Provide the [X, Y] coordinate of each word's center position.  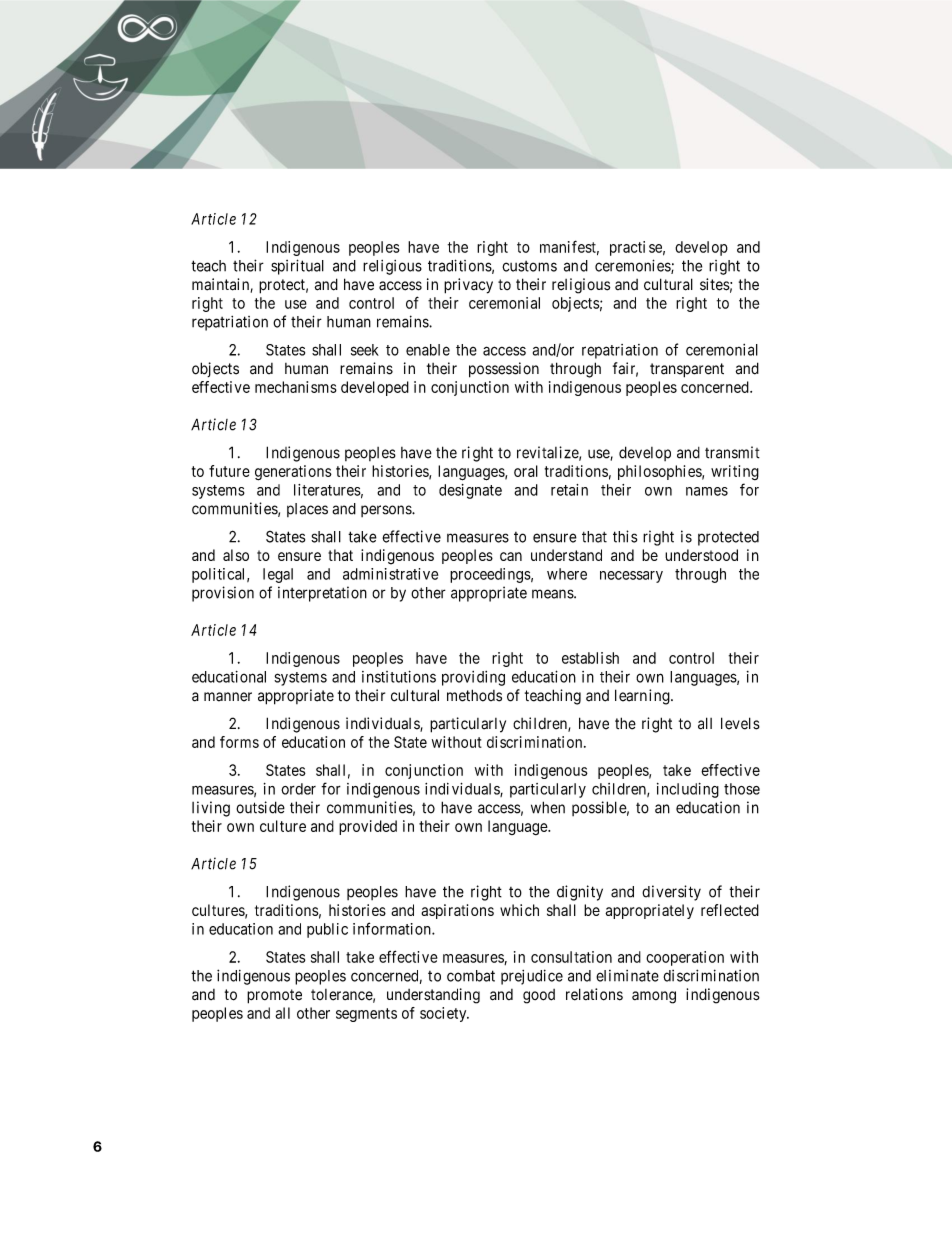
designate [470, 491]
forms [239, 742]
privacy [468, 286]
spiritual [297, 267]
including [688, 790]
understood [701, 555]
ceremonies [633, 266]
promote [274, 996]
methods [474, 695]
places [307, 510]
